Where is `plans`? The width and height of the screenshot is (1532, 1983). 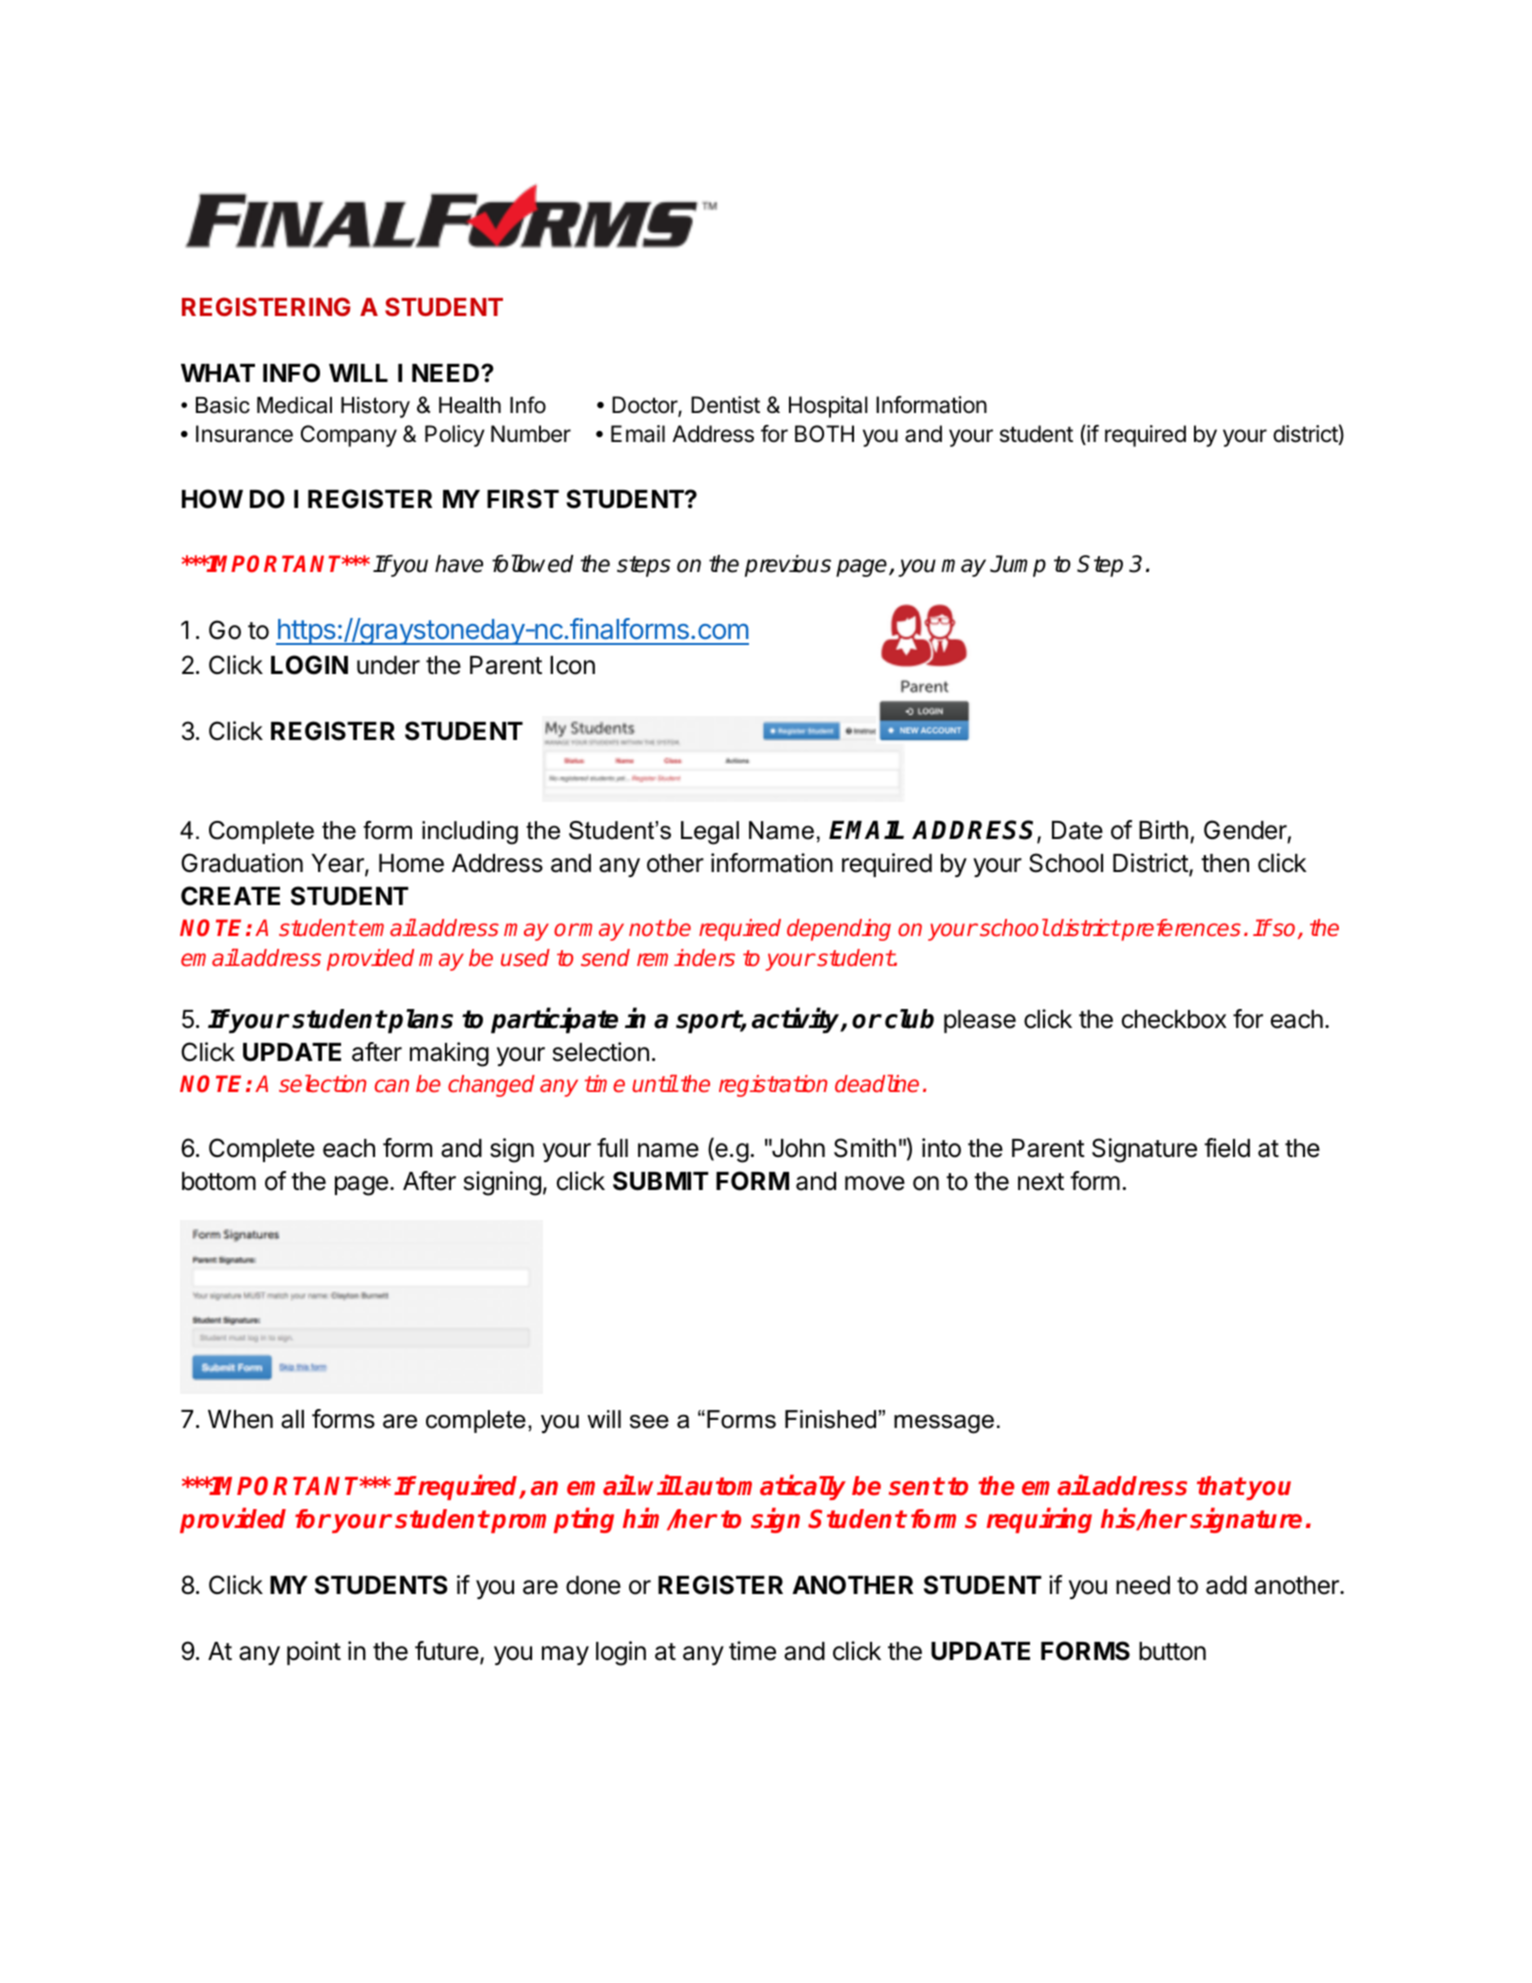
plans is located at coordinates (420, 1021).
